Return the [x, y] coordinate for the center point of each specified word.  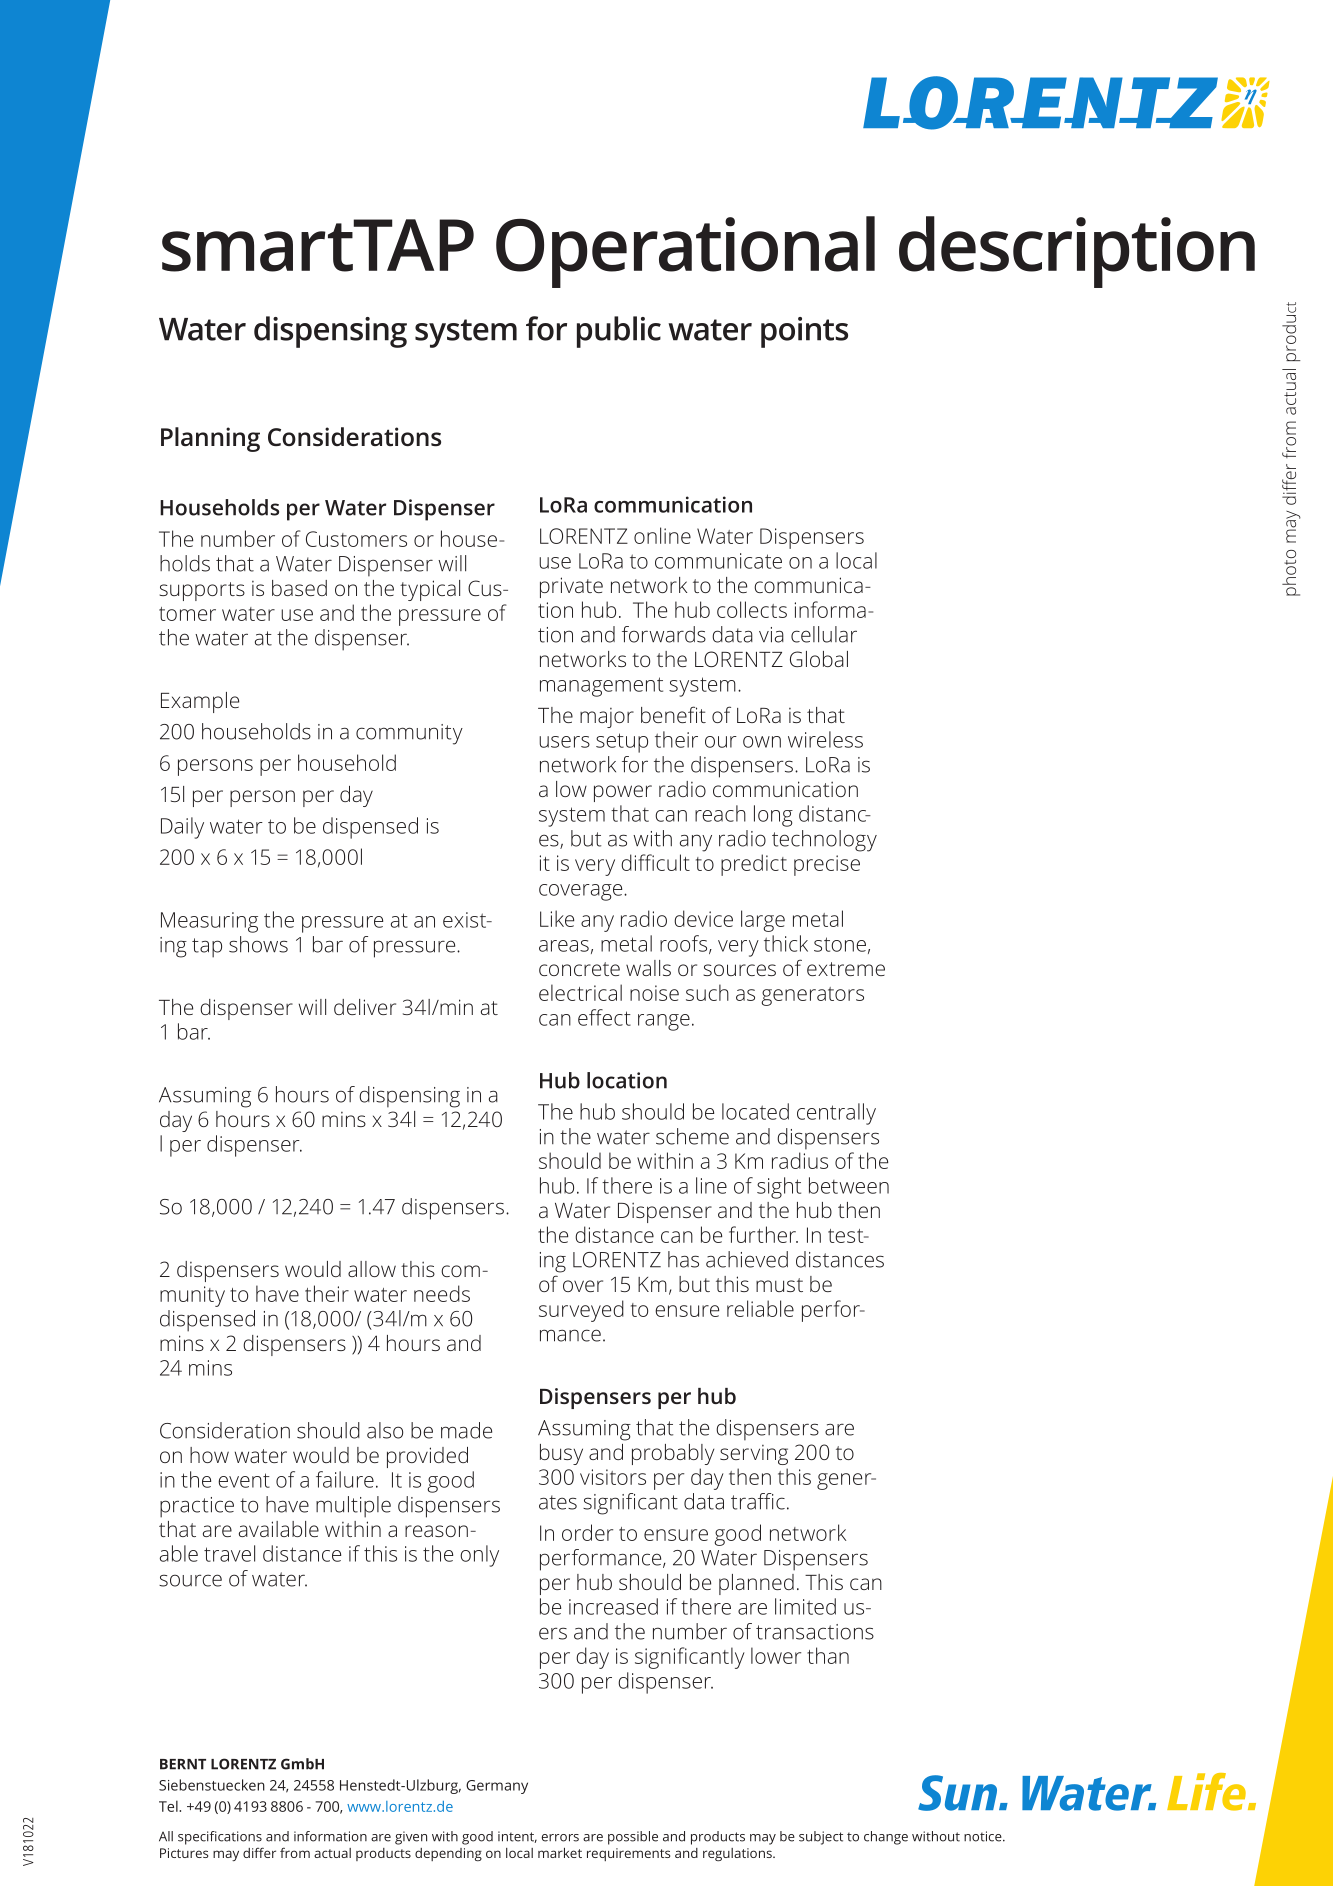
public [619, 332]
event [244, 1480]
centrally [836, 1114]
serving [754, 1455]
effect [604, 1017]
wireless [825, 739]
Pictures [184, 1853]
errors [560, 1838]
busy [561, 1454]
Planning [210, 439]
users [564, 742]
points [804, 332]
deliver [365, 1007]
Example [200, 702]
